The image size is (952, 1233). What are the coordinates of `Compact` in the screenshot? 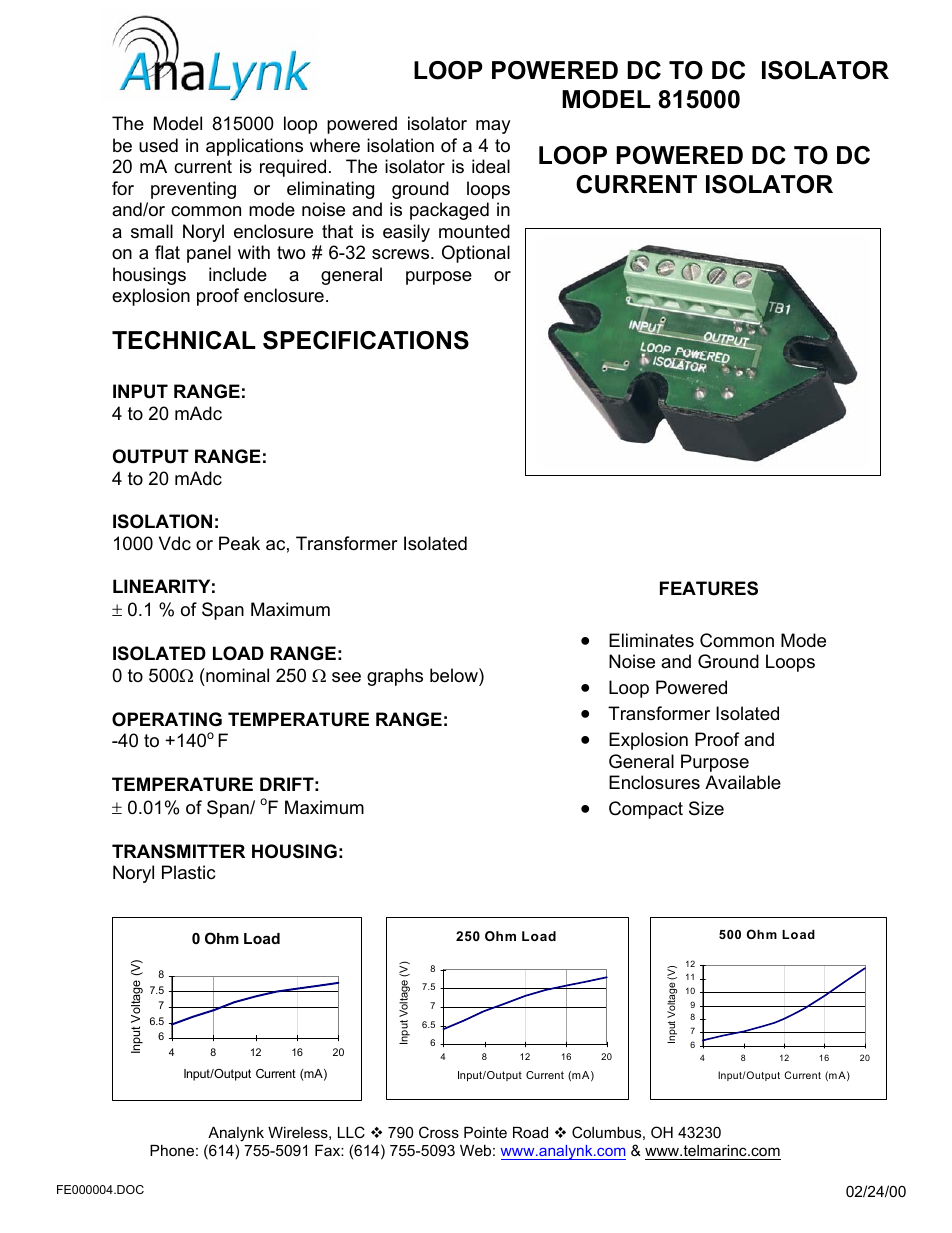 It's located at (646, 810).
